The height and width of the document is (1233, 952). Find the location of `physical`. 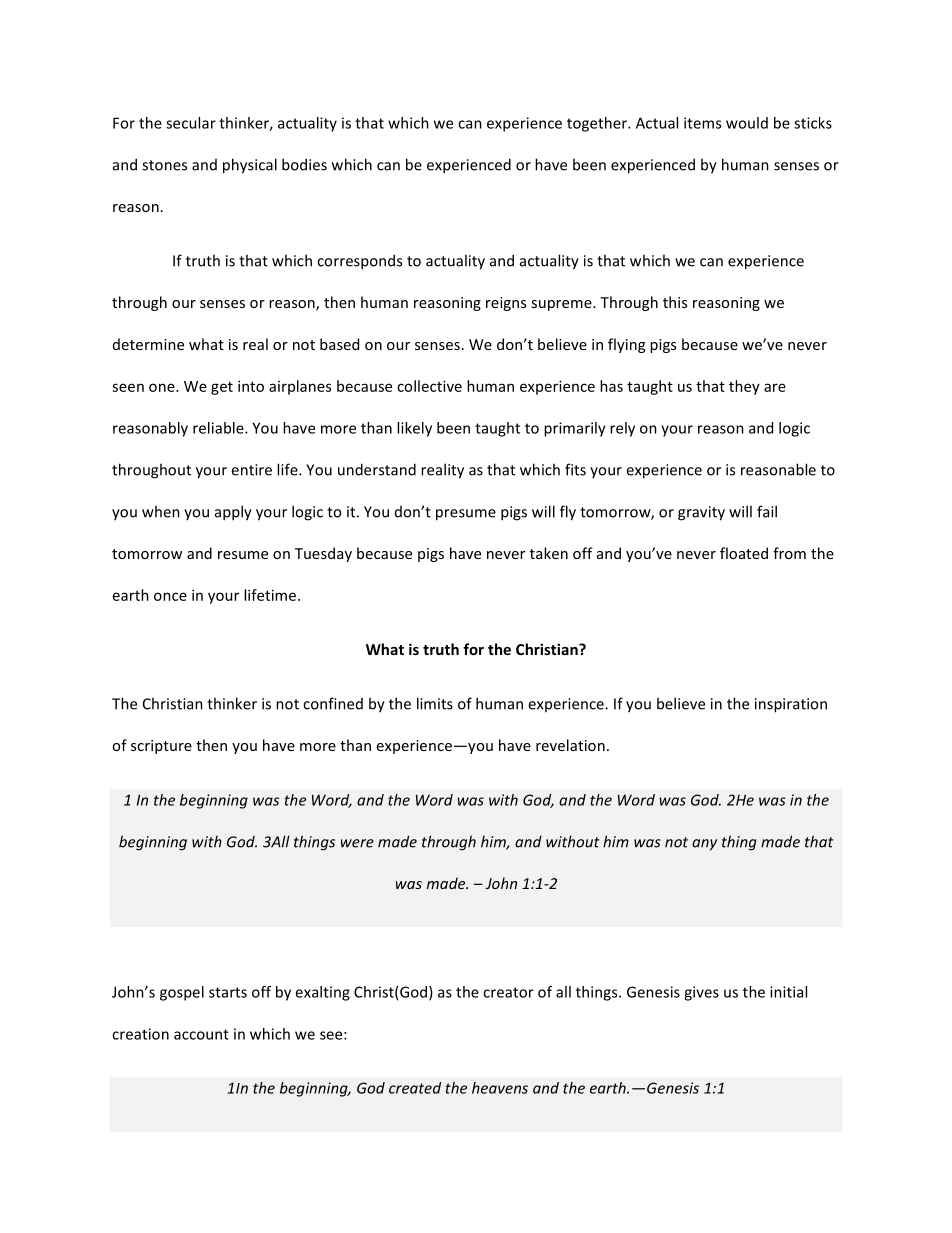

physical is located at coordinates (250, 166).
